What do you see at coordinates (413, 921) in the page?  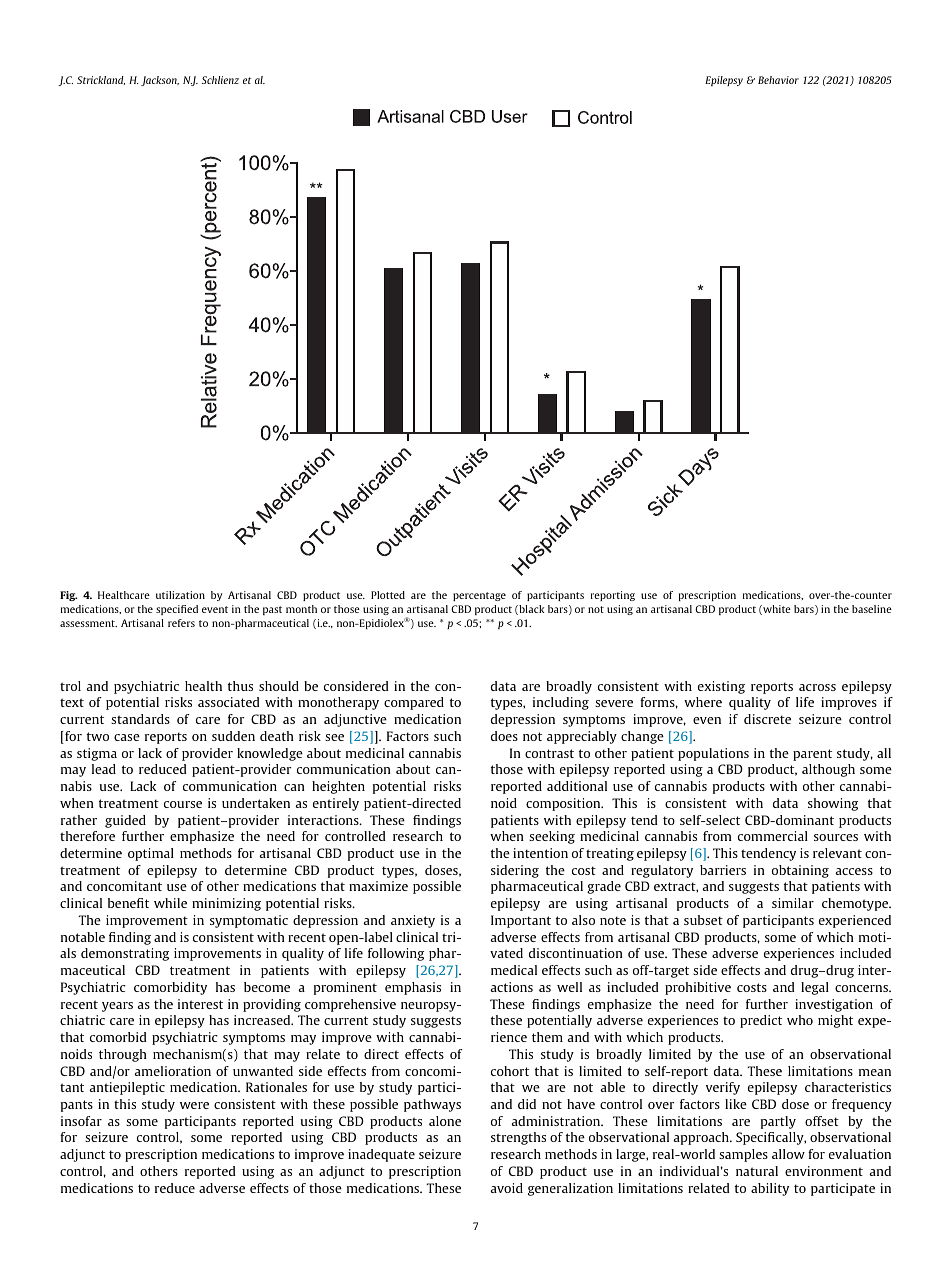 I see `anxiety` at bounding box center [413, 921].
